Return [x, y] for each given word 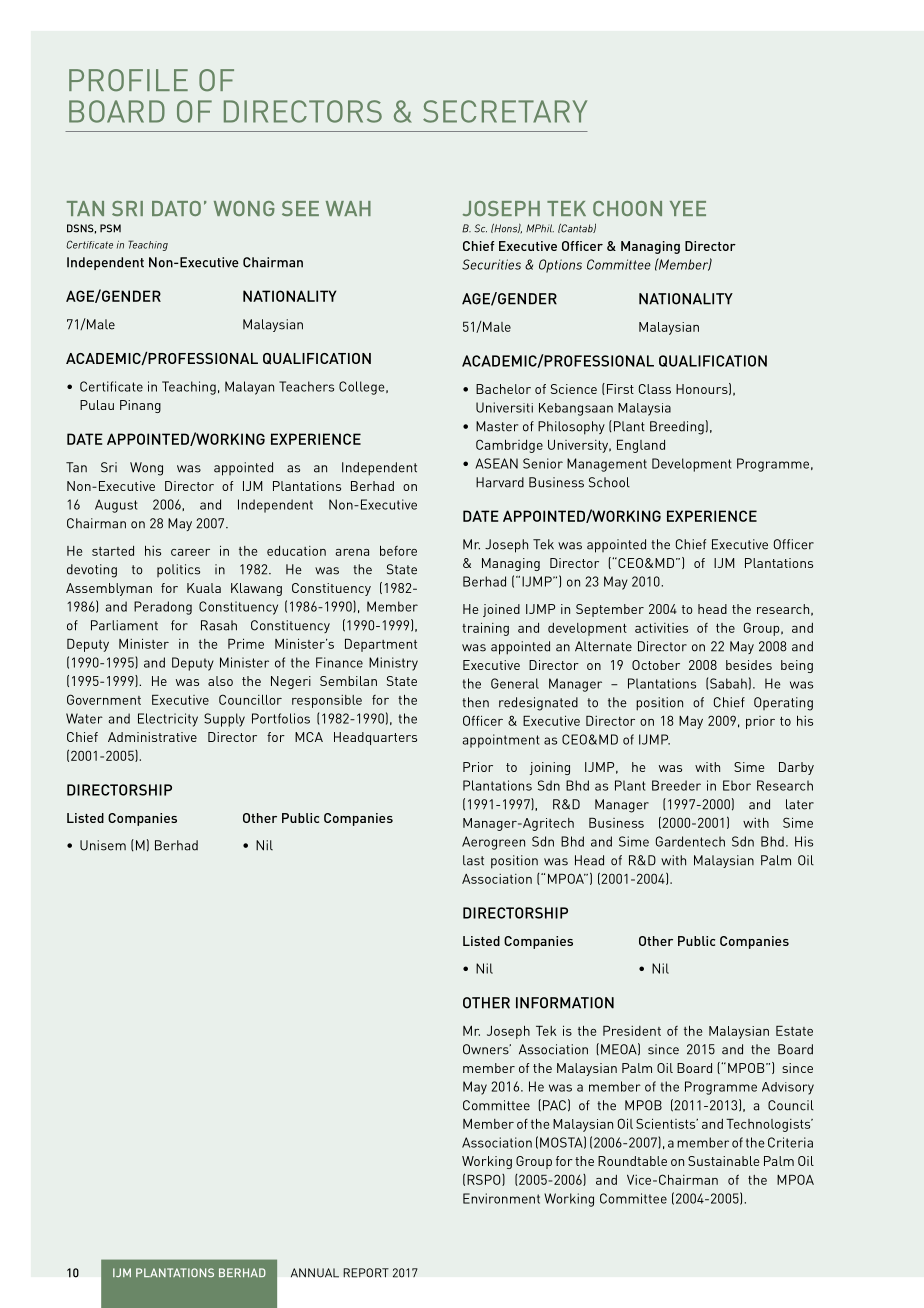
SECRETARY [505, 111]
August [116, 506]
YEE [688, 208]
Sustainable [724, 1161]
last [473, 860]
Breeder [676, 785]
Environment [501, 1198]
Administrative [152, 737]
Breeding [677, 428]
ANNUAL [315, 1273]
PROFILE [128, 80]
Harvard [500, 482]
